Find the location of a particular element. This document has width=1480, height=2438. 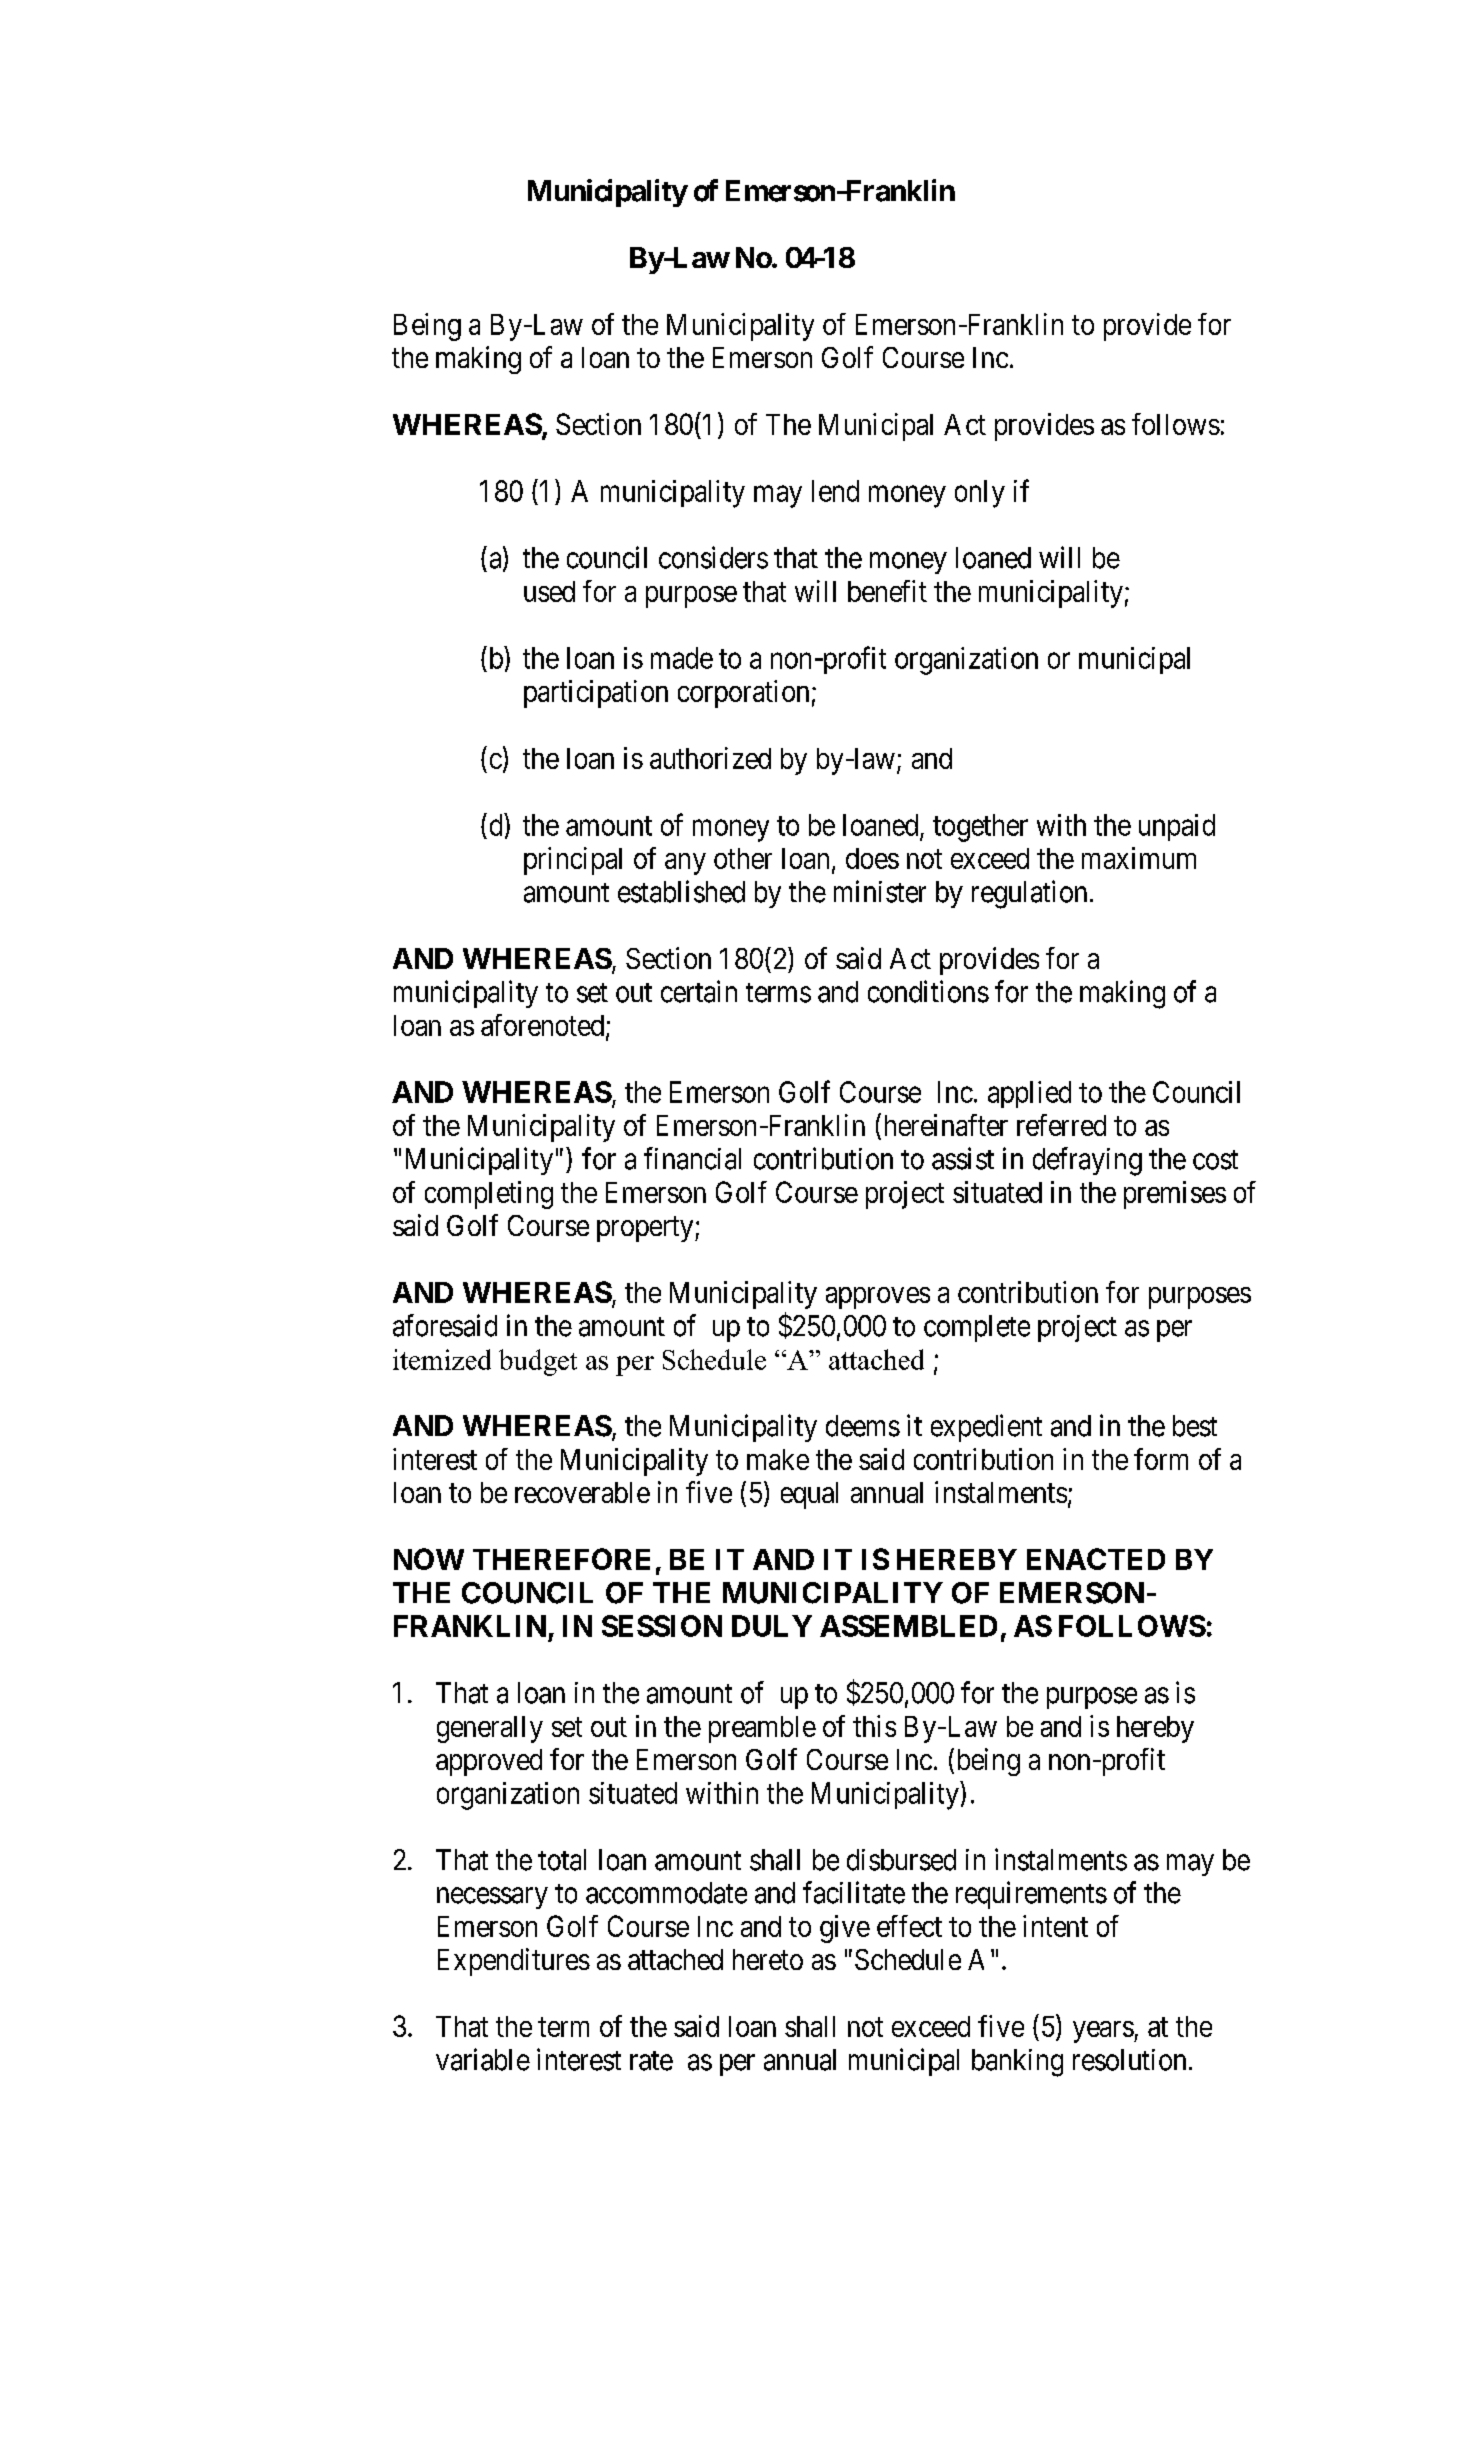

cost is located at coordinates (1215, 1160).
